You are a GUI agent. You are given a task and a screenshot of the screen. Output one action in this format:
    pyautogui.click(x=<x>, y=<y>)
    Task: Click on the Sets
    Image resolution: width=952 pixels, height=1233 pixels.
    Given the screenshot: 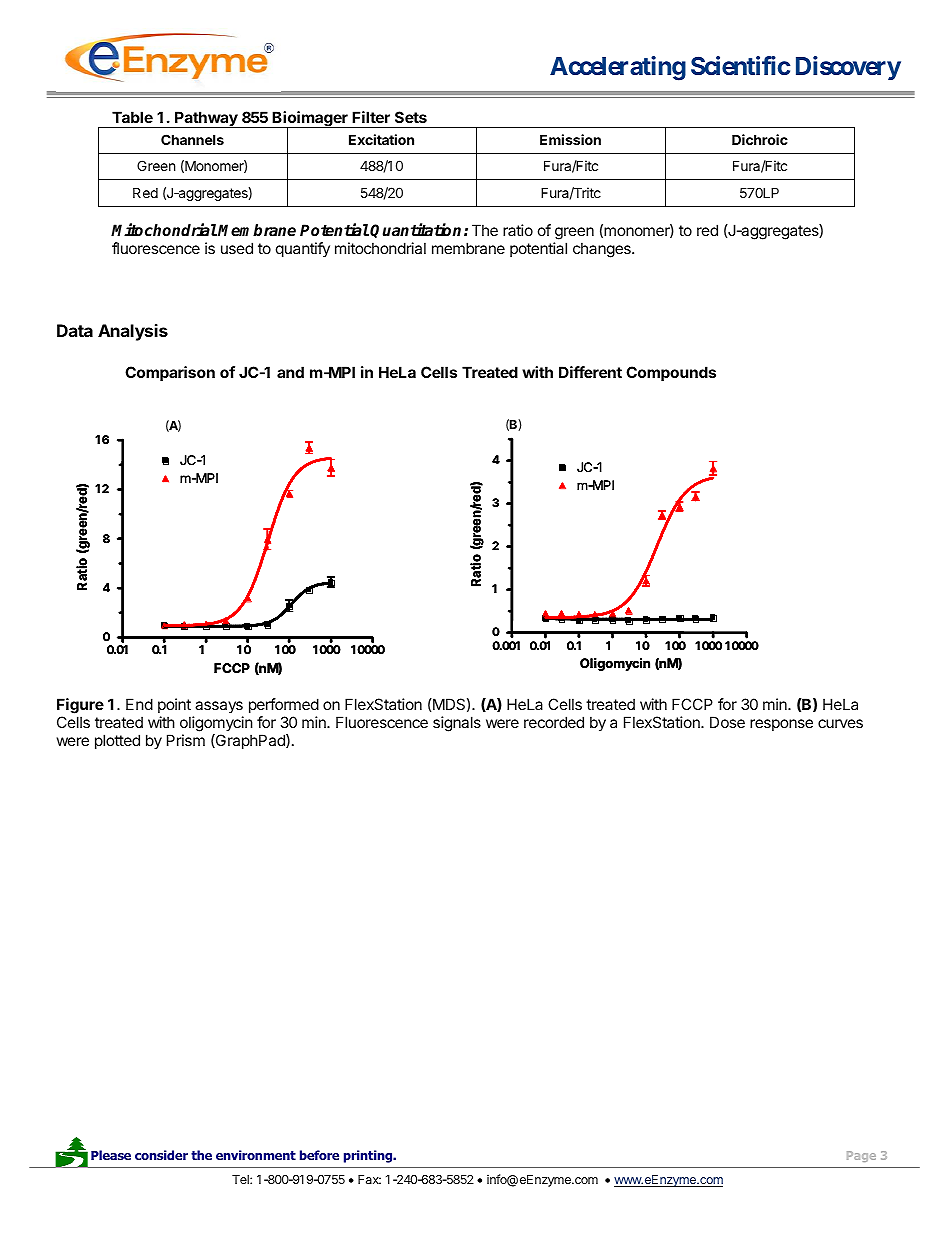 What is the action you would take?
    pyautogui.click(x=411, y=117)
